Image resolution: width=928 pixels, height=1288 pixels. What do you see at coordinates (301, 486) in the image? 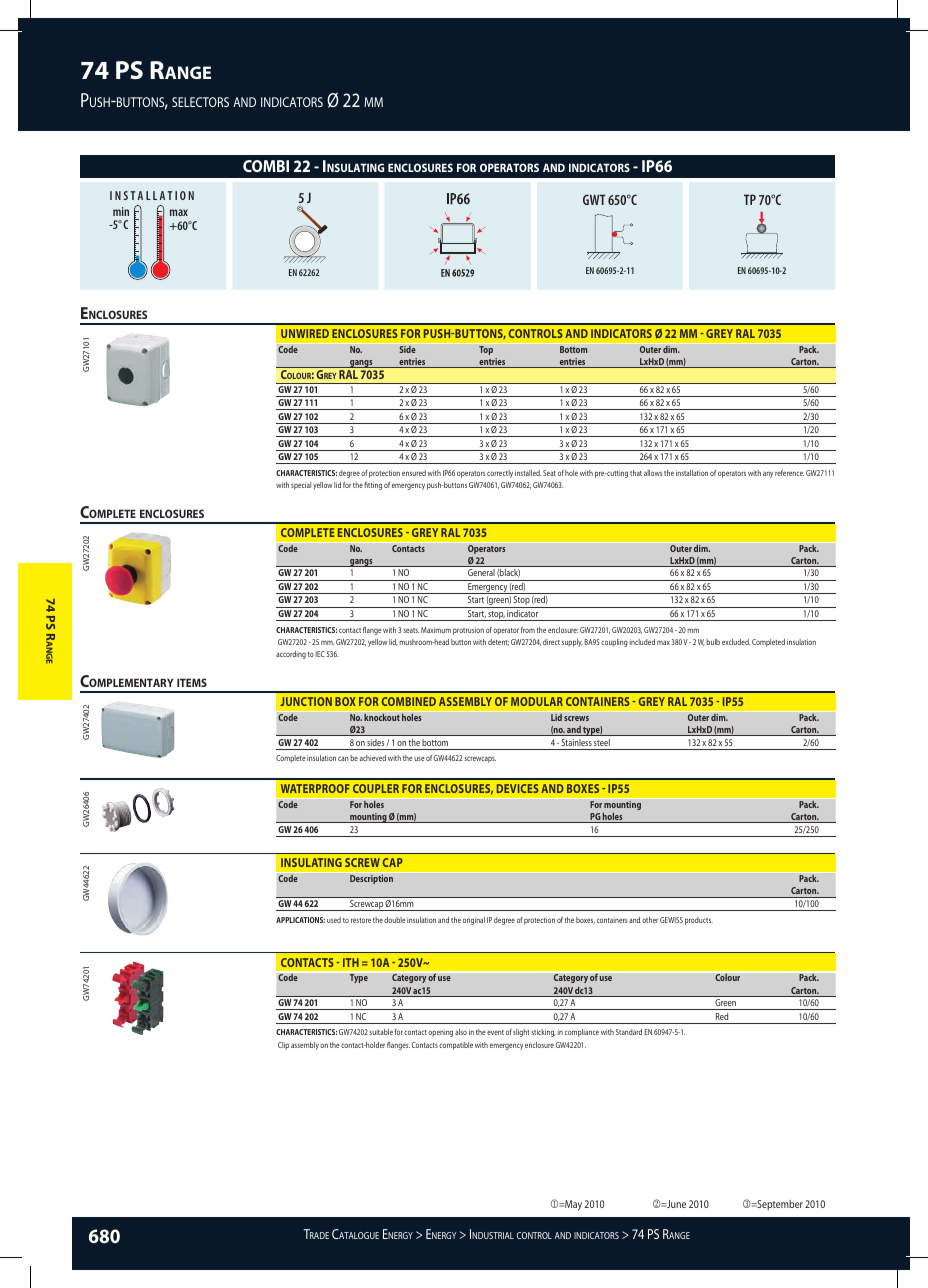
I see `special` at bounding box center [301, 486].
